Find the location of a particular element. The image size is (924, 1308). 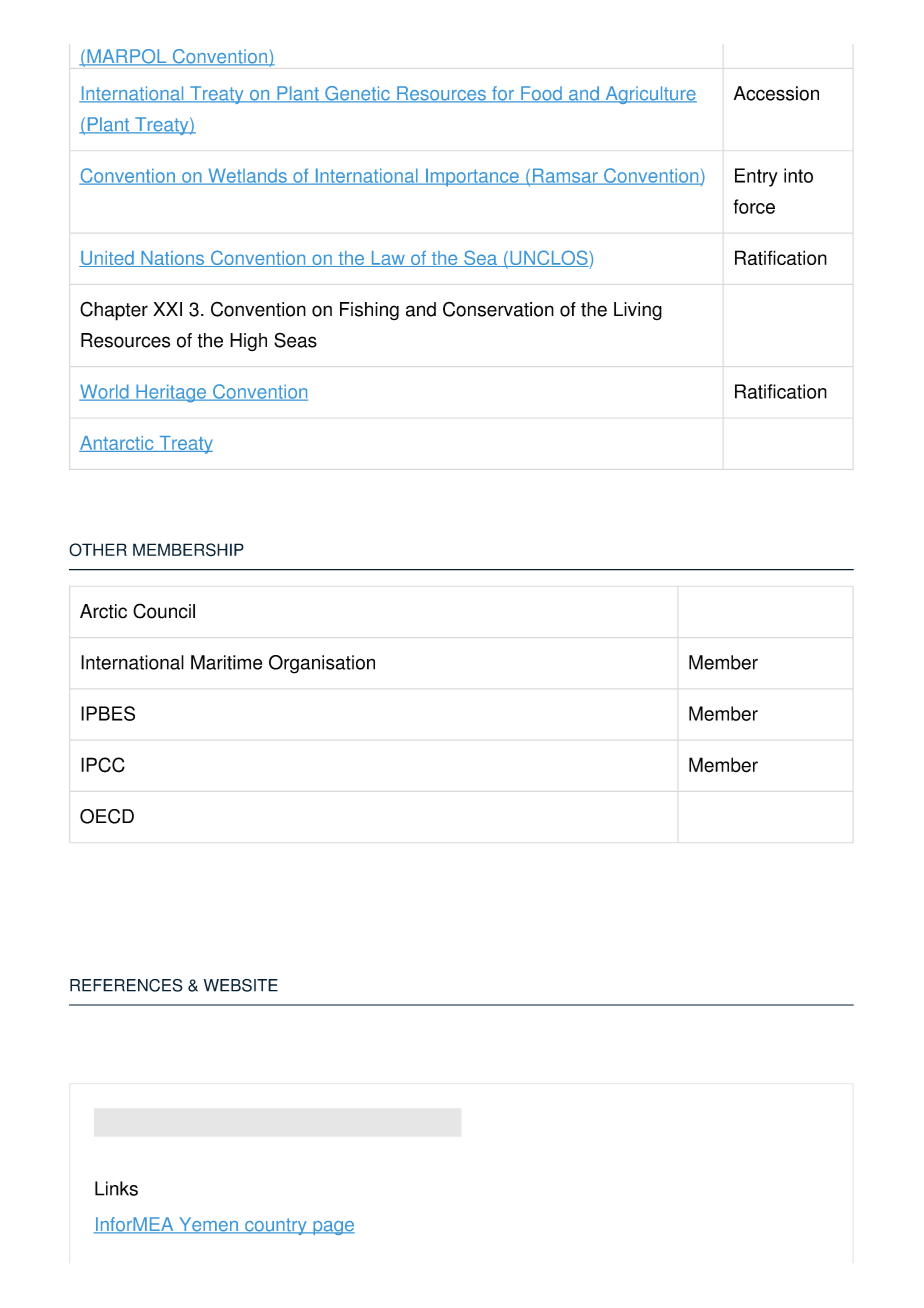

Importance is located at coordinates (472, 177).
